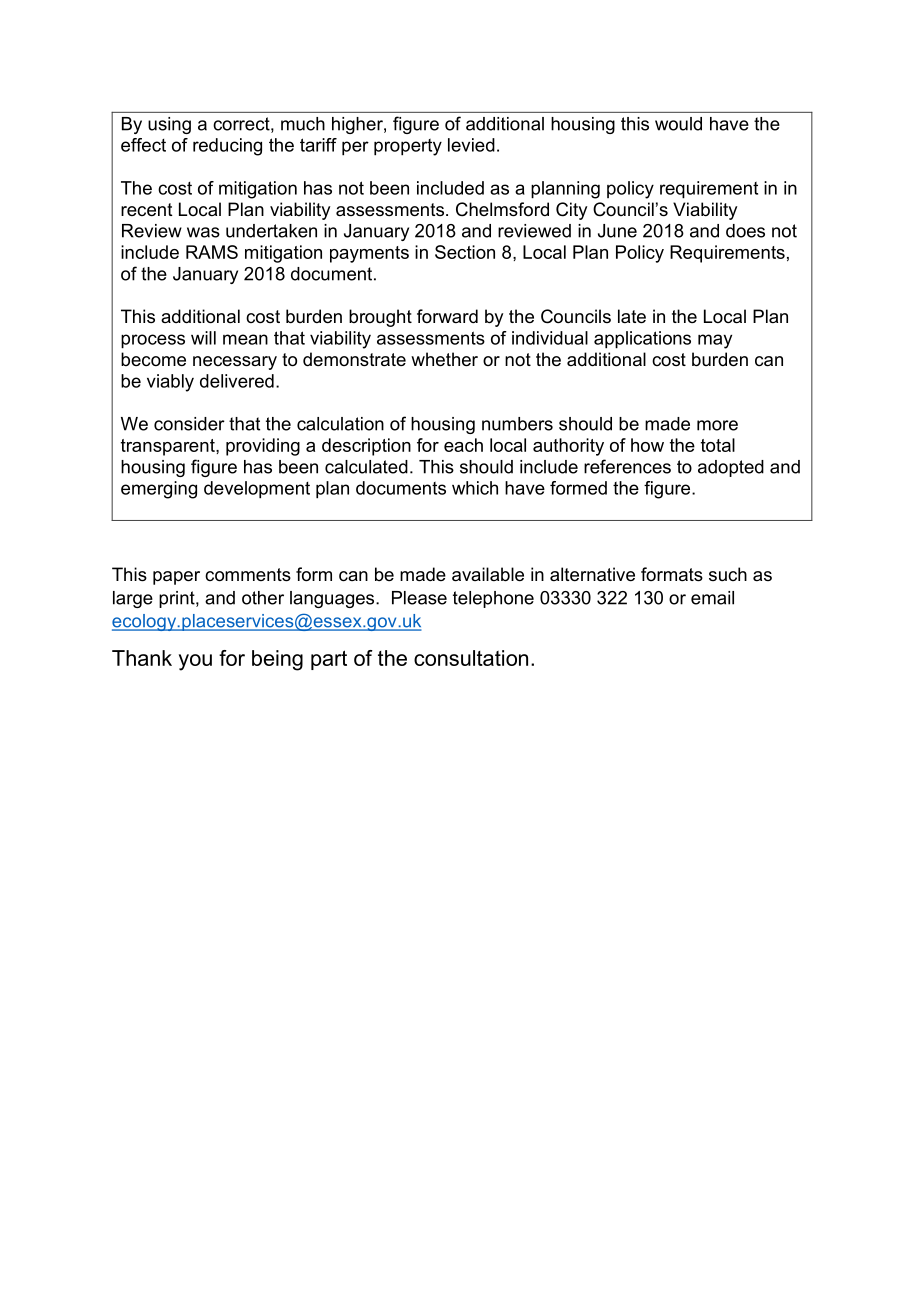 Image resolution: width=924 pixels, height=1308 pixels. What do you see at coordinates (471, 145) in the screenshot?
I see `levied` at bounding box center [471, 145].
